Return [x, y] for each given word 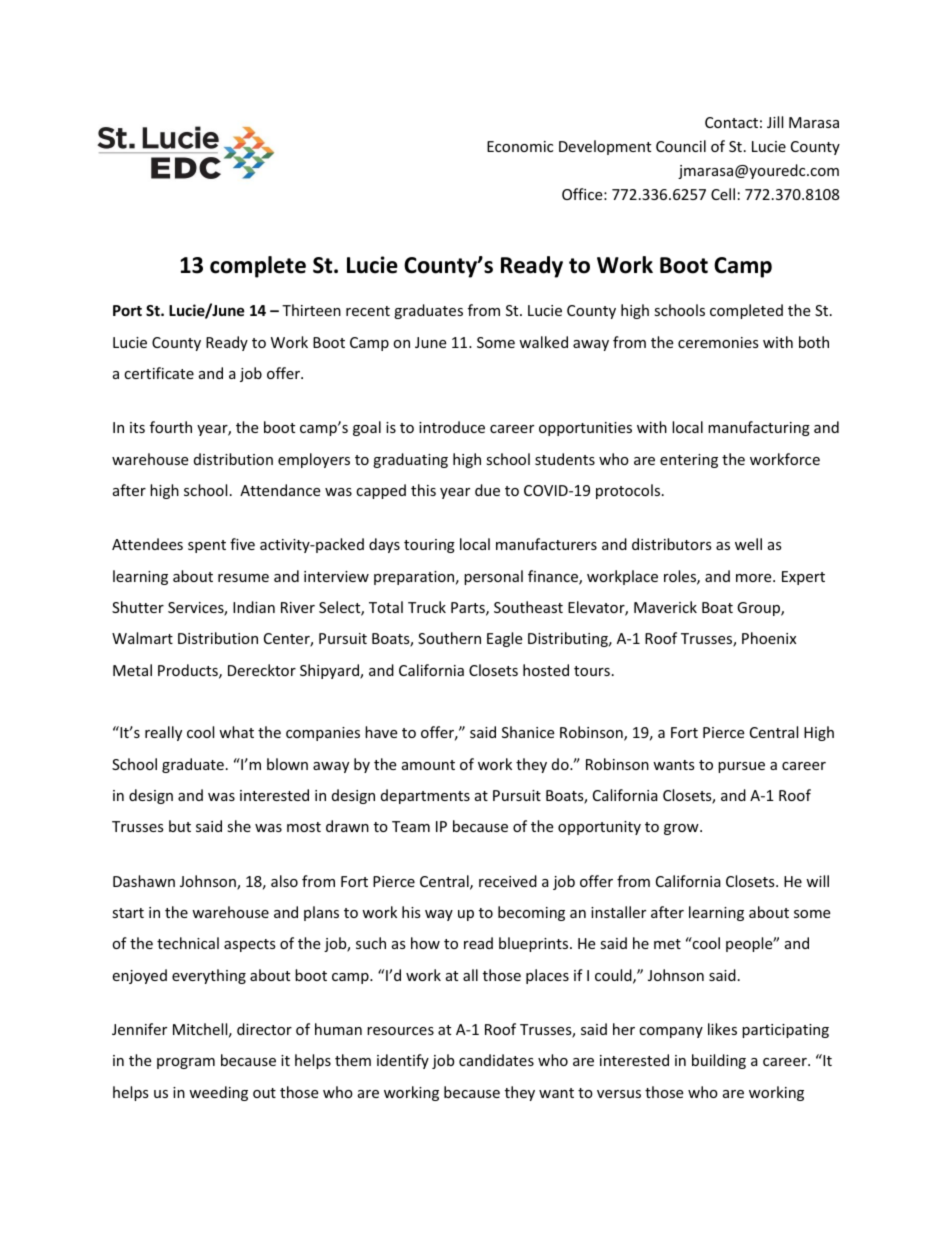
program [186, 1063]
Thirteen [311, 310]
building [719, 1061]
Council [681, 146]
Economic [520, 146]
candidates [496, 1060]
